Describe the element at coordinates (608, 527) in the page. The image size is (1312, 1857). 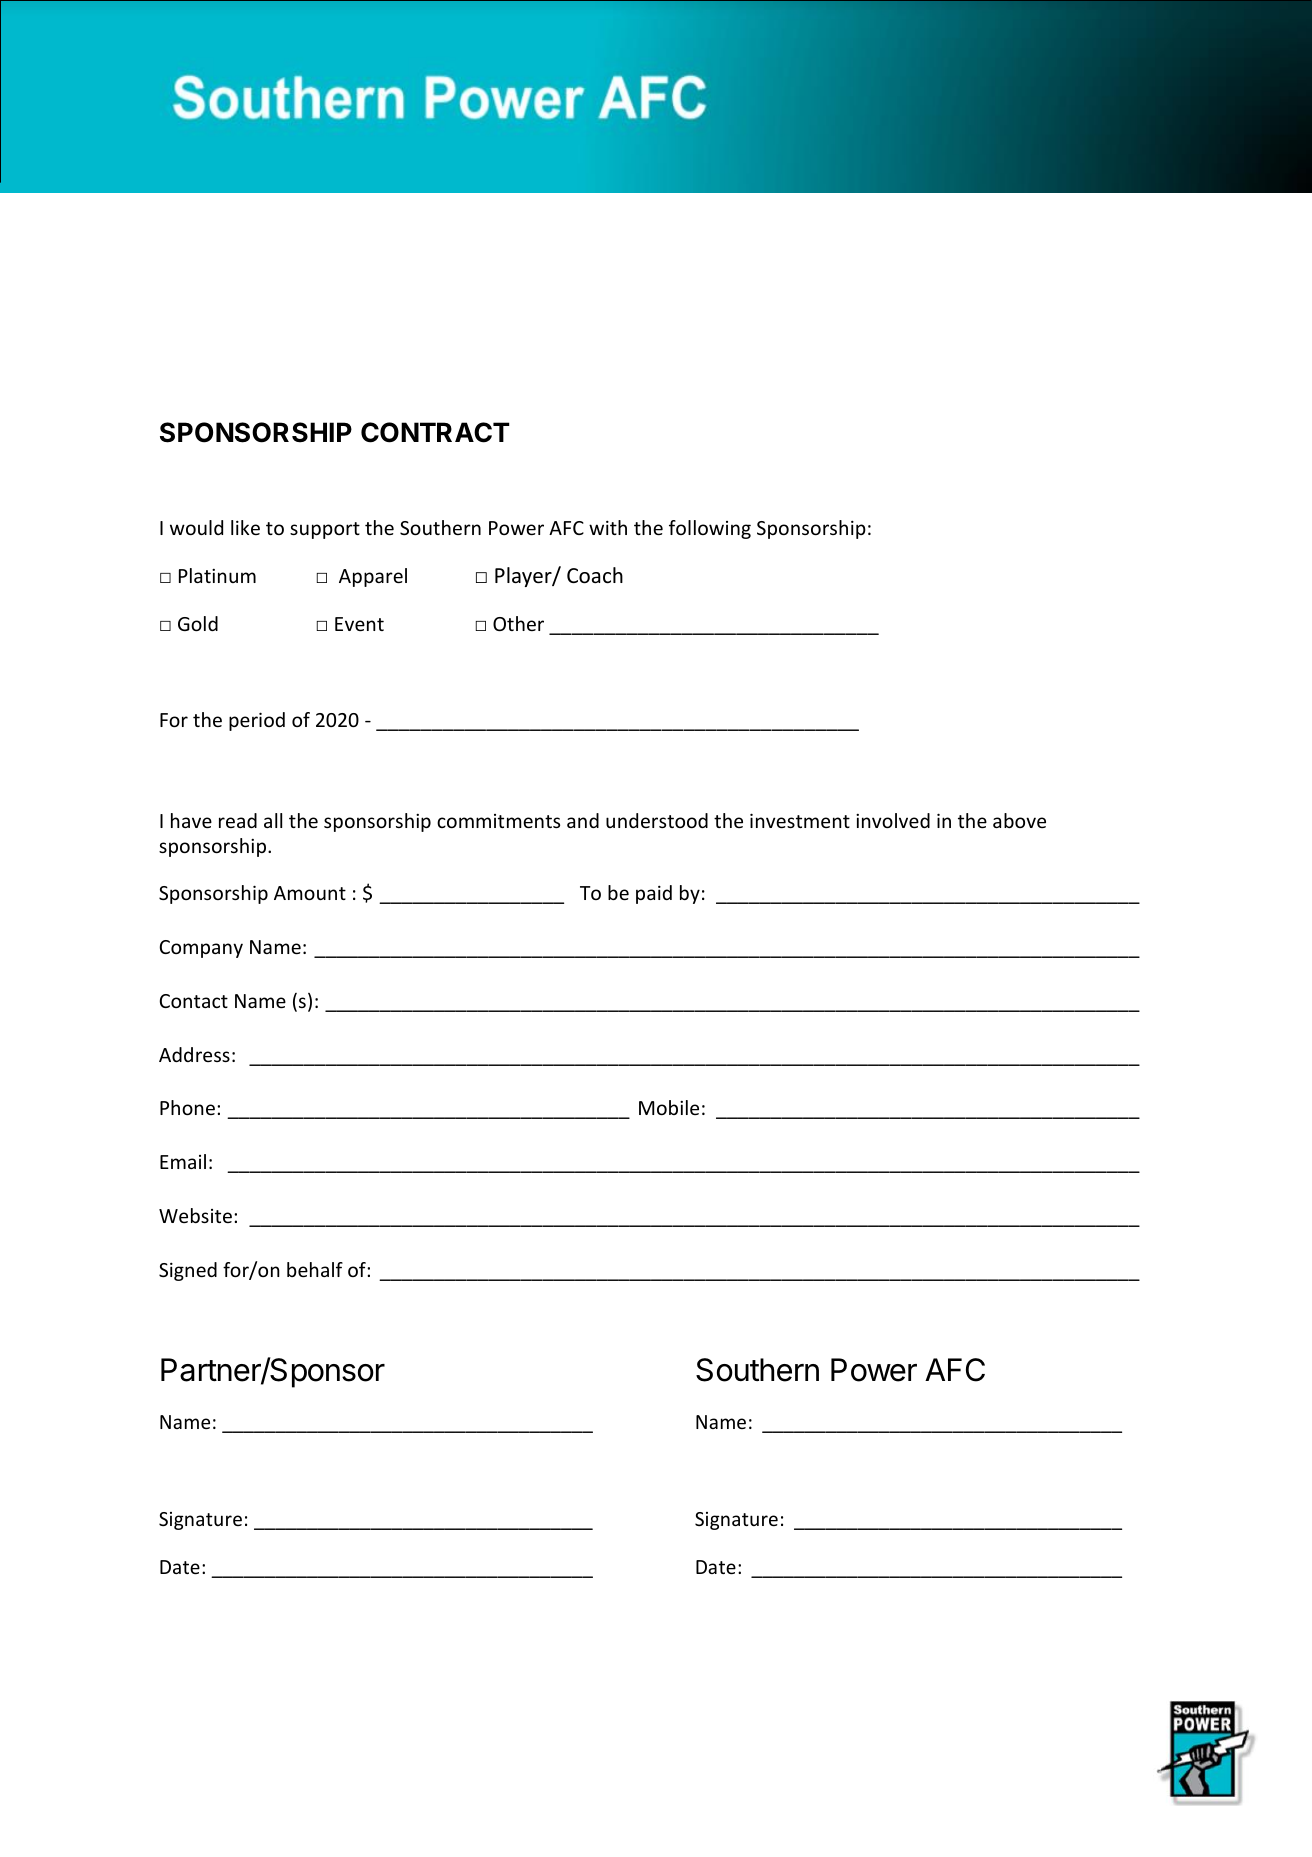
I see `with` at that location.
